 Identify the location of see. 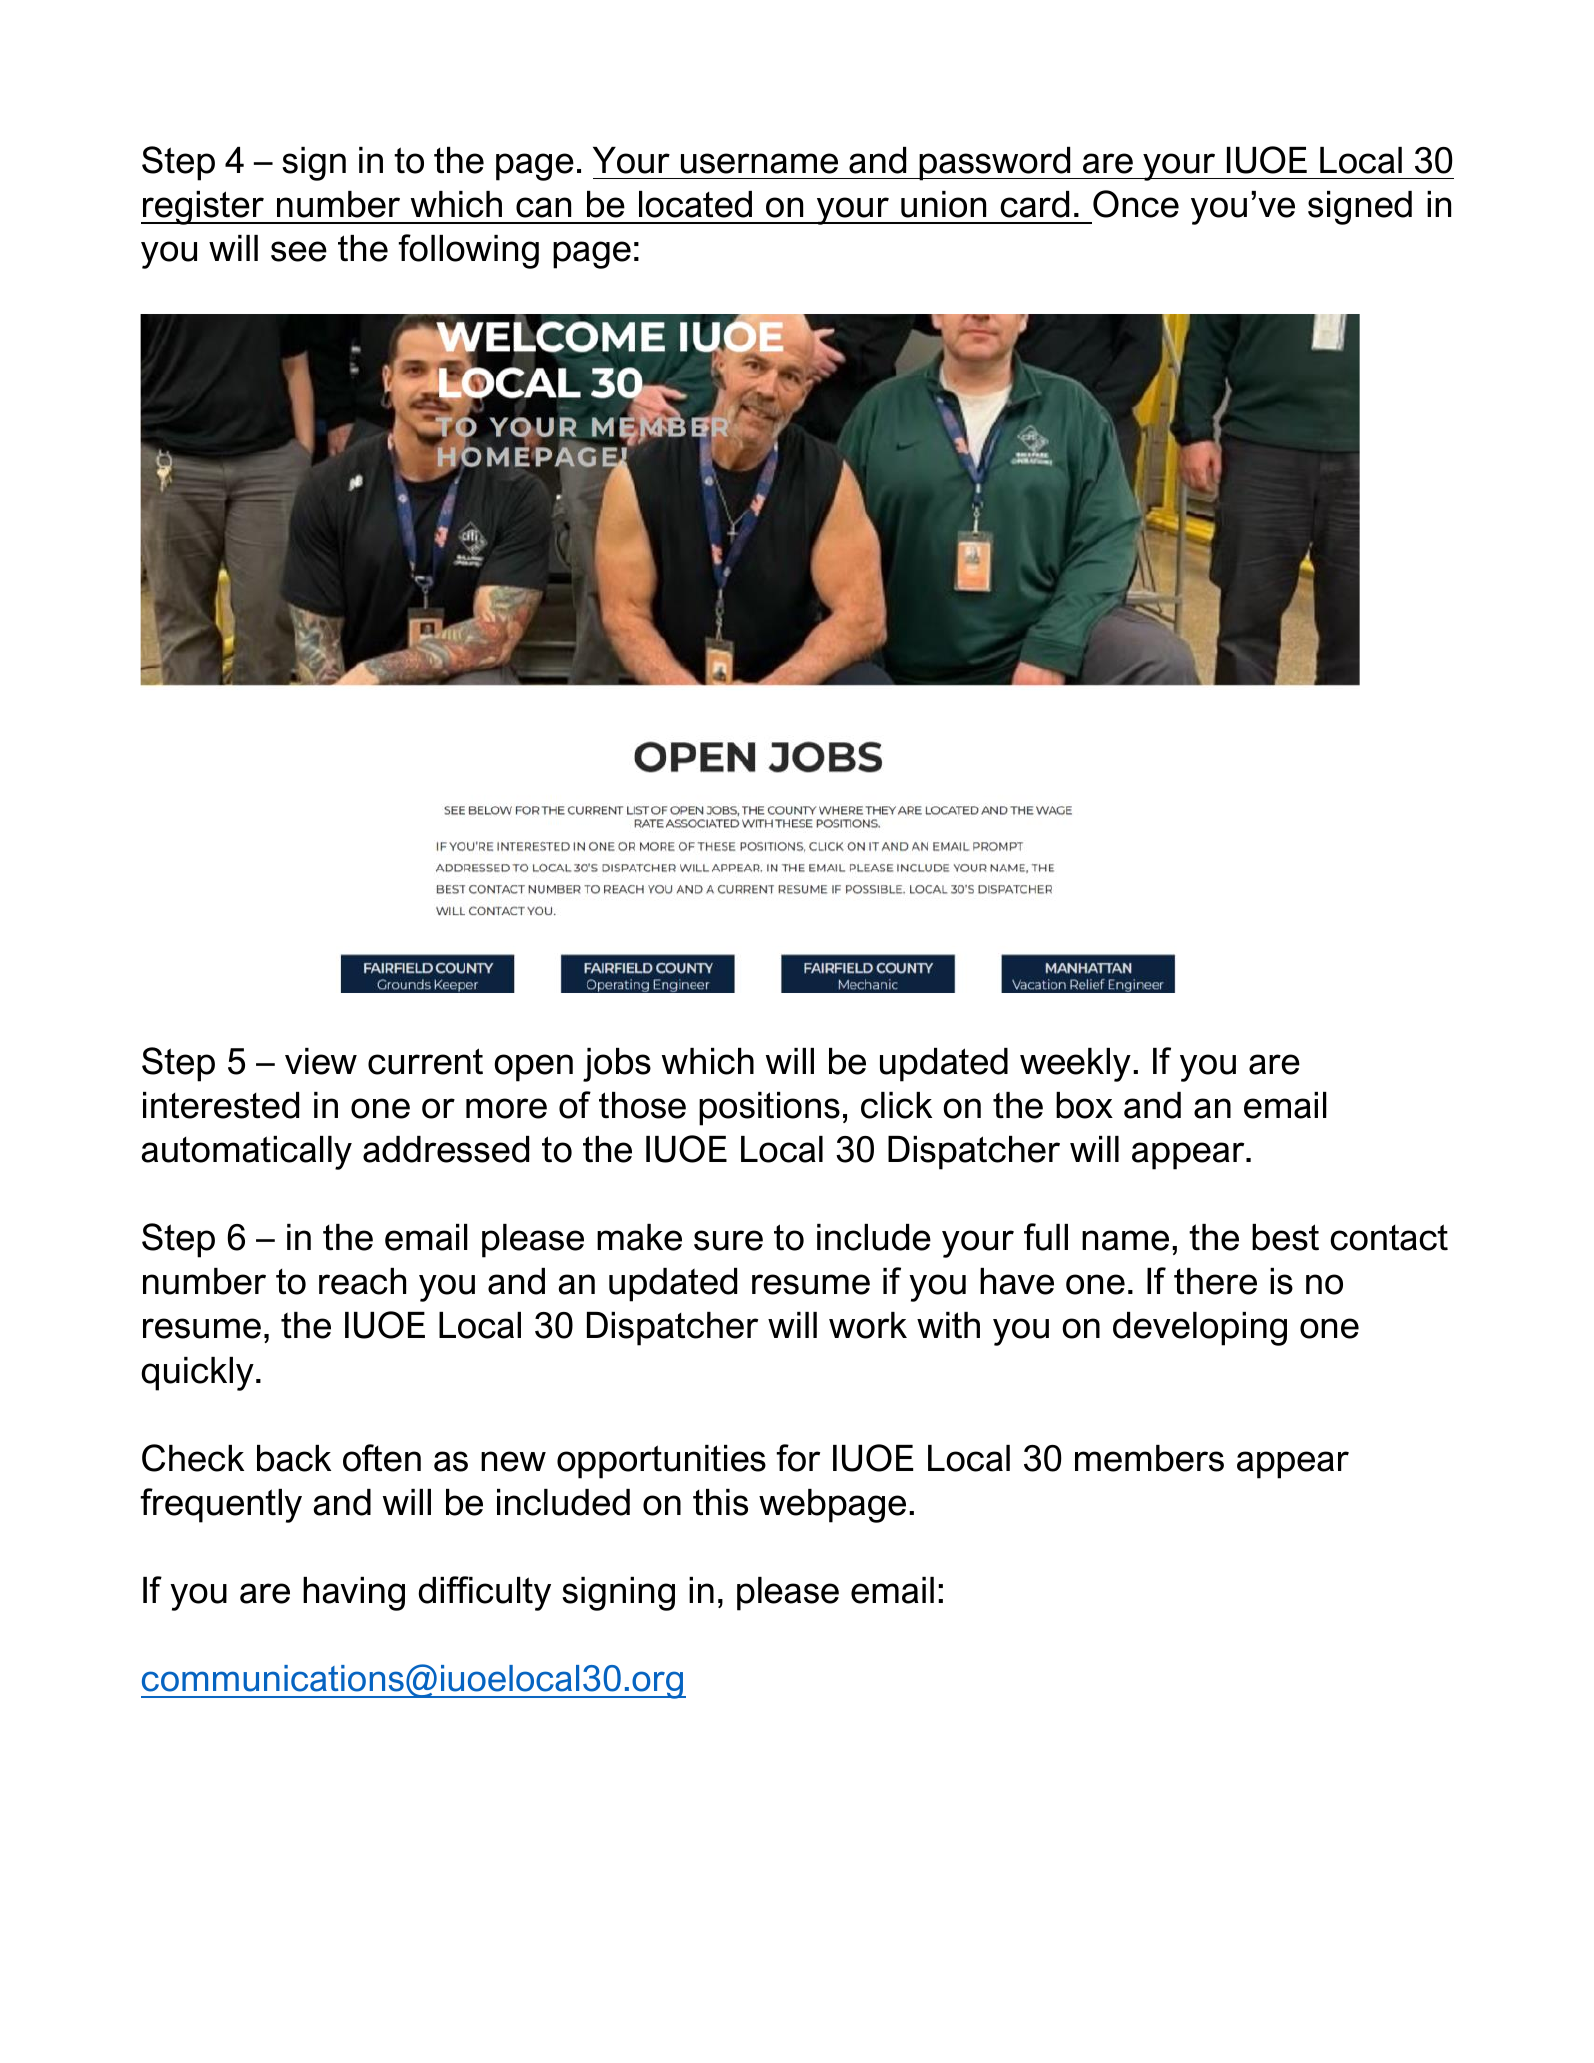
(299, 251).
